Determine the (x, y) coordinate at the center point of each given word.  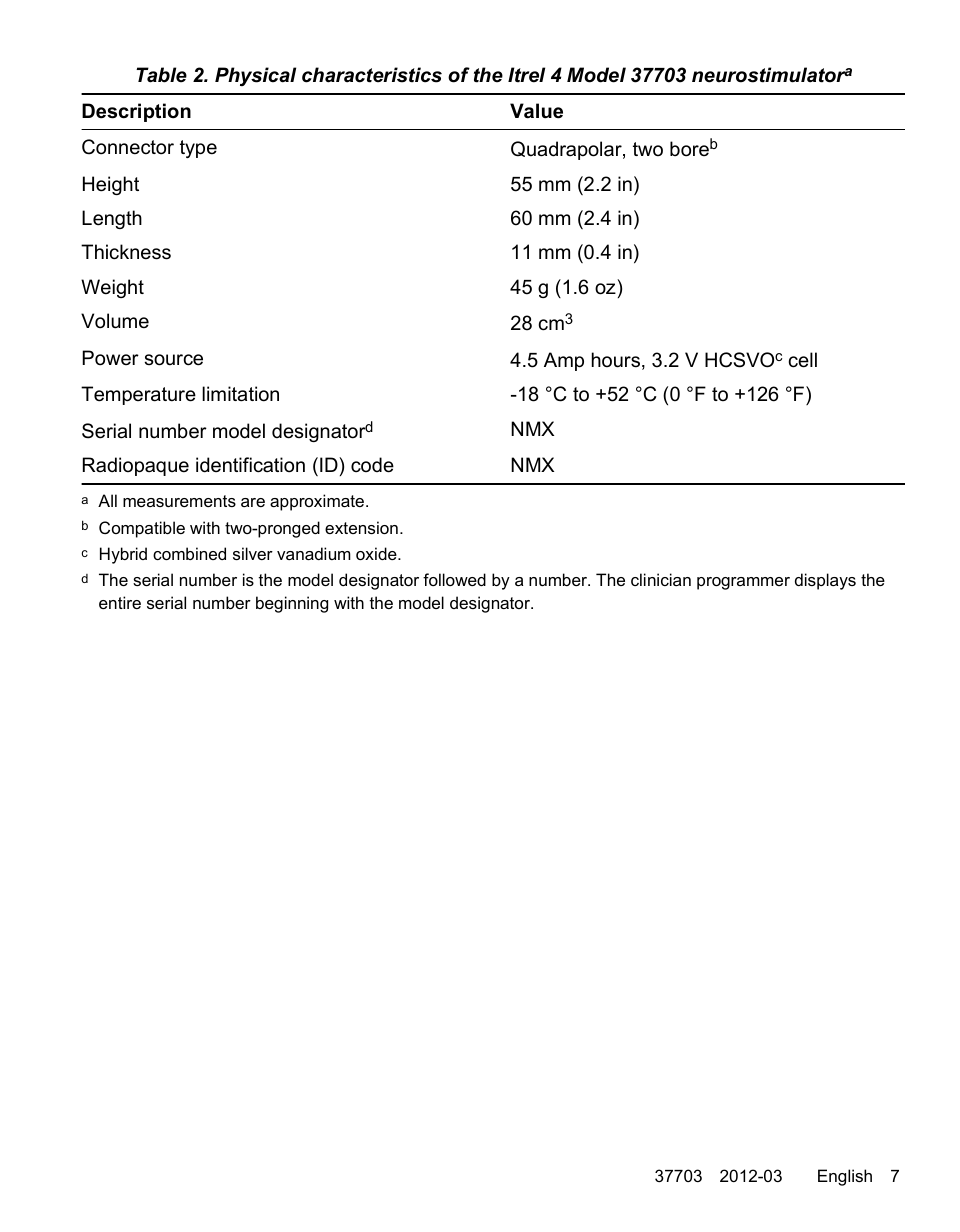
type (198, 149)
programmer (743, 583)
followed (454, 579)
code (372, 465)
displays (825, 581)
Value (536, 111)
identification (250, 465)
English (845, 1177)
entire (120, 602)
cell (803, 360)
